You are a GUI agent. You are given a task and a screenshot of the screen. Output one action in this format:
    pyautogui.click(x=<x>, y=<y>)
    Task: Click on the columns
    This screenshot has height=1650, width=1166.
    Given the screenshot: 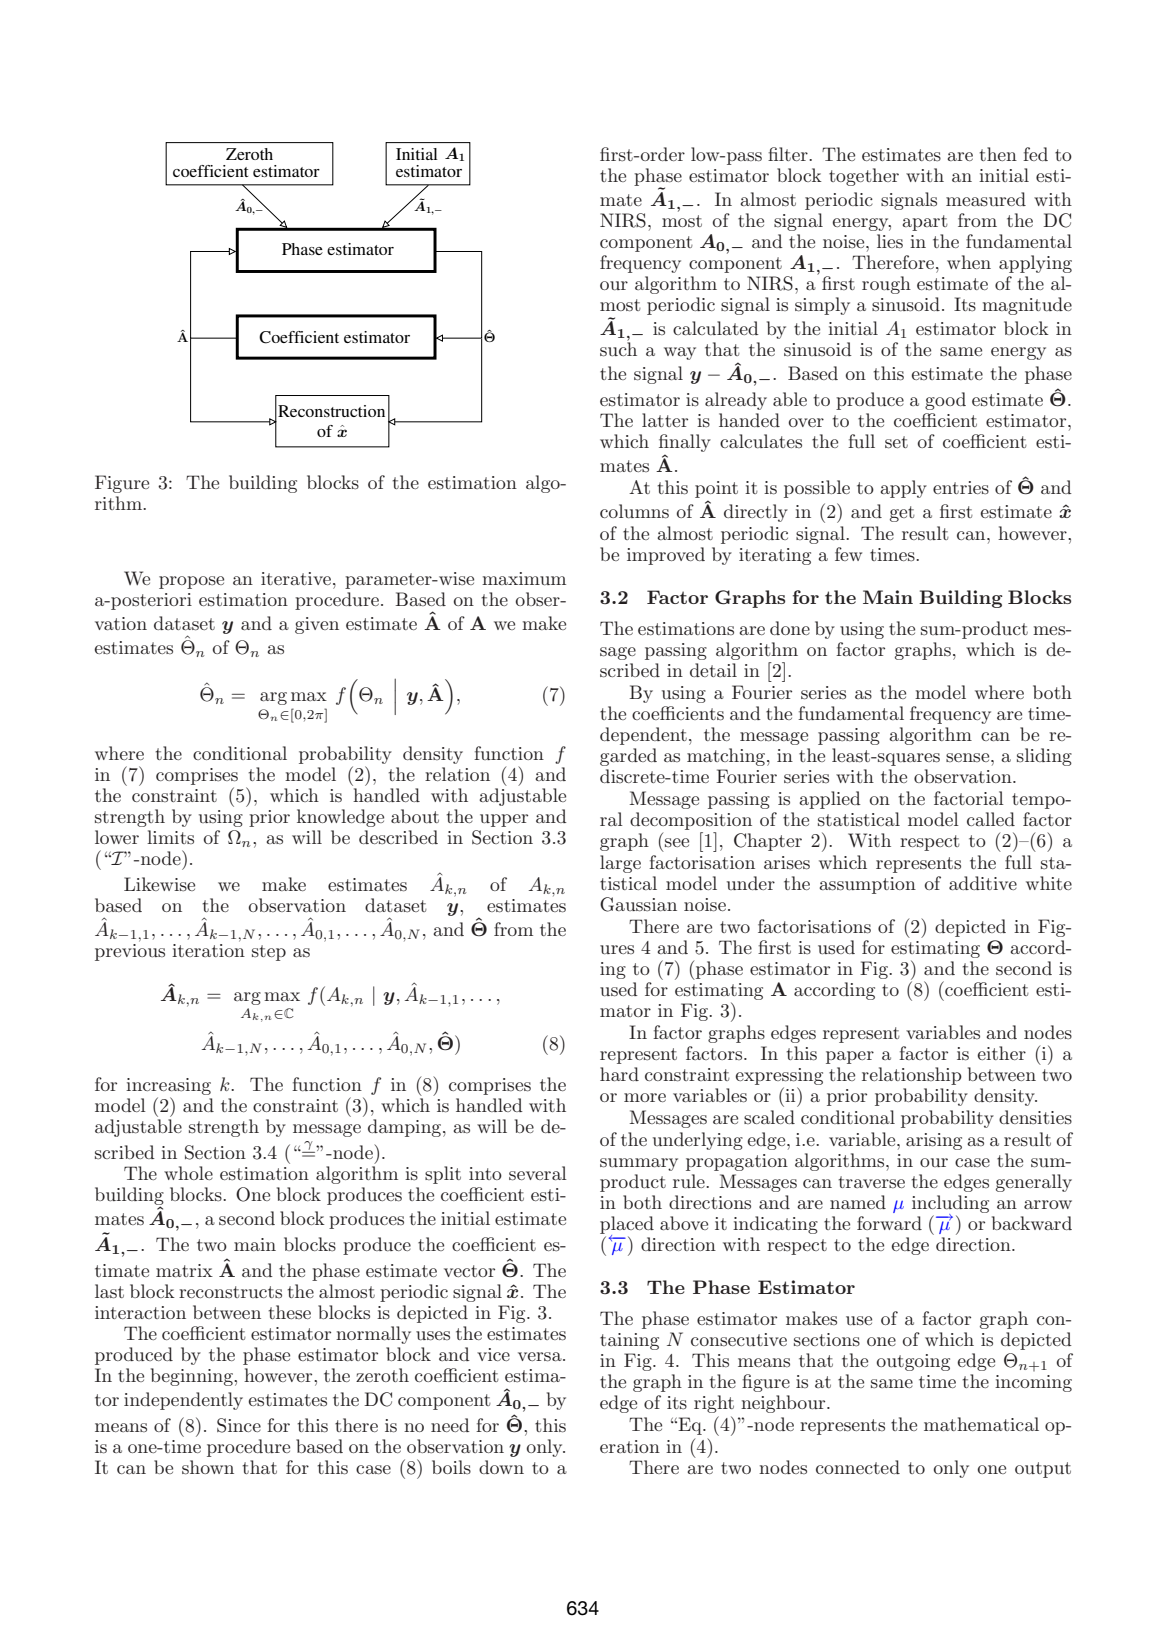 What is the action you would take?
    pyautogui.click(x=634, y=511)
